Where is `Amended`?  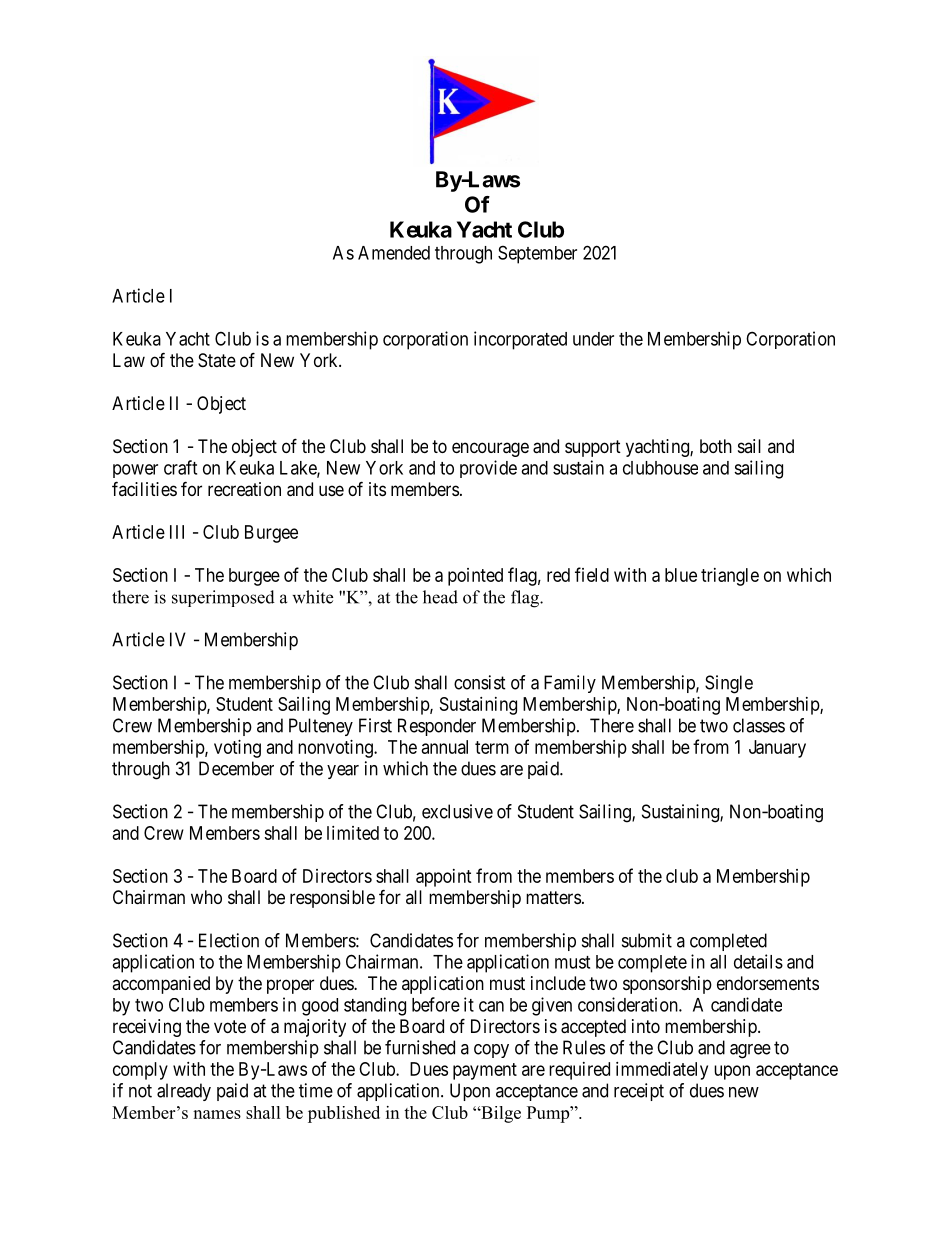 Amended is located at coordinates (394, 253).
